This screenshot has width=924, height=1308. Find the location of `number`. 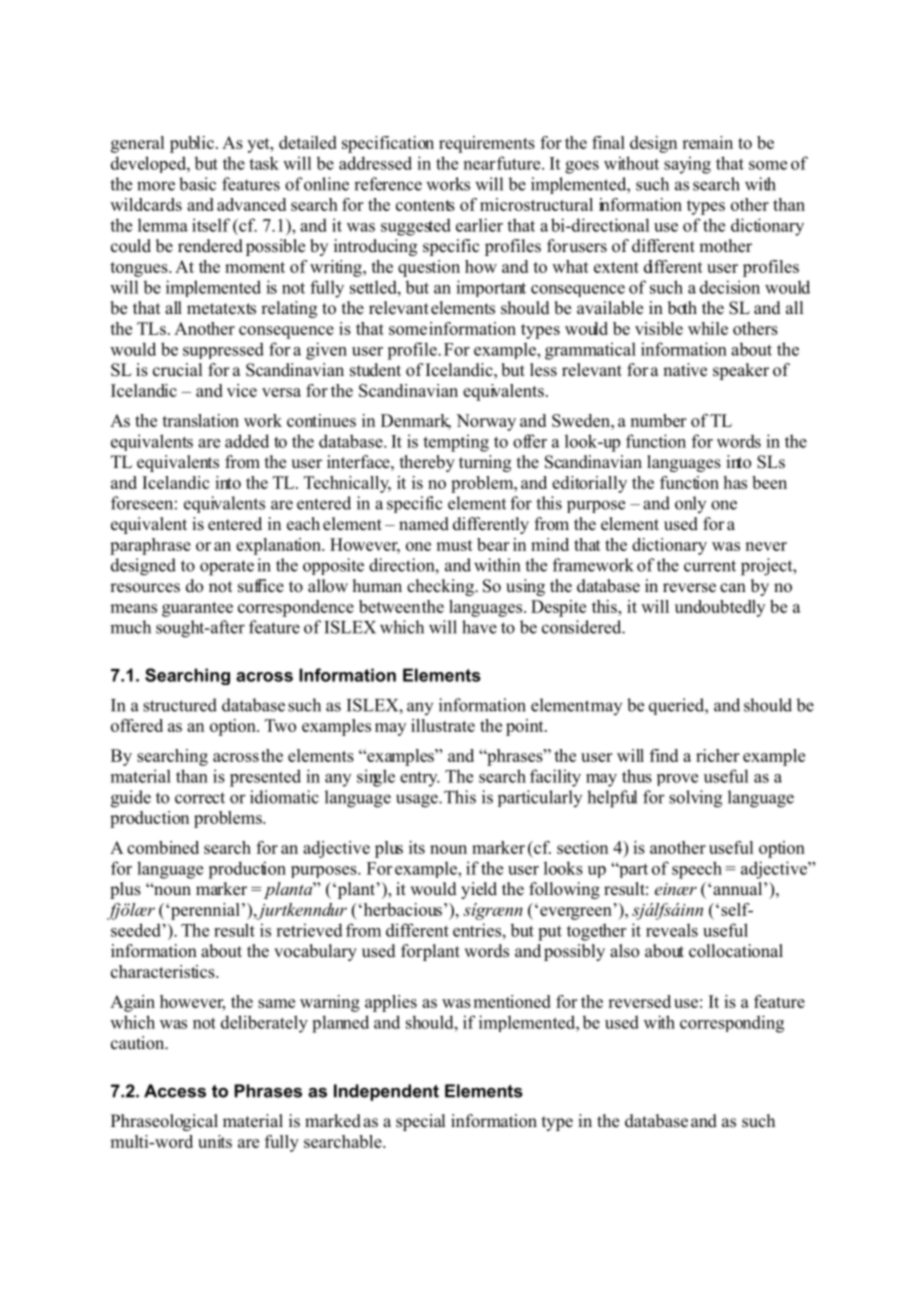

number is located at coordinates (658, 420).
